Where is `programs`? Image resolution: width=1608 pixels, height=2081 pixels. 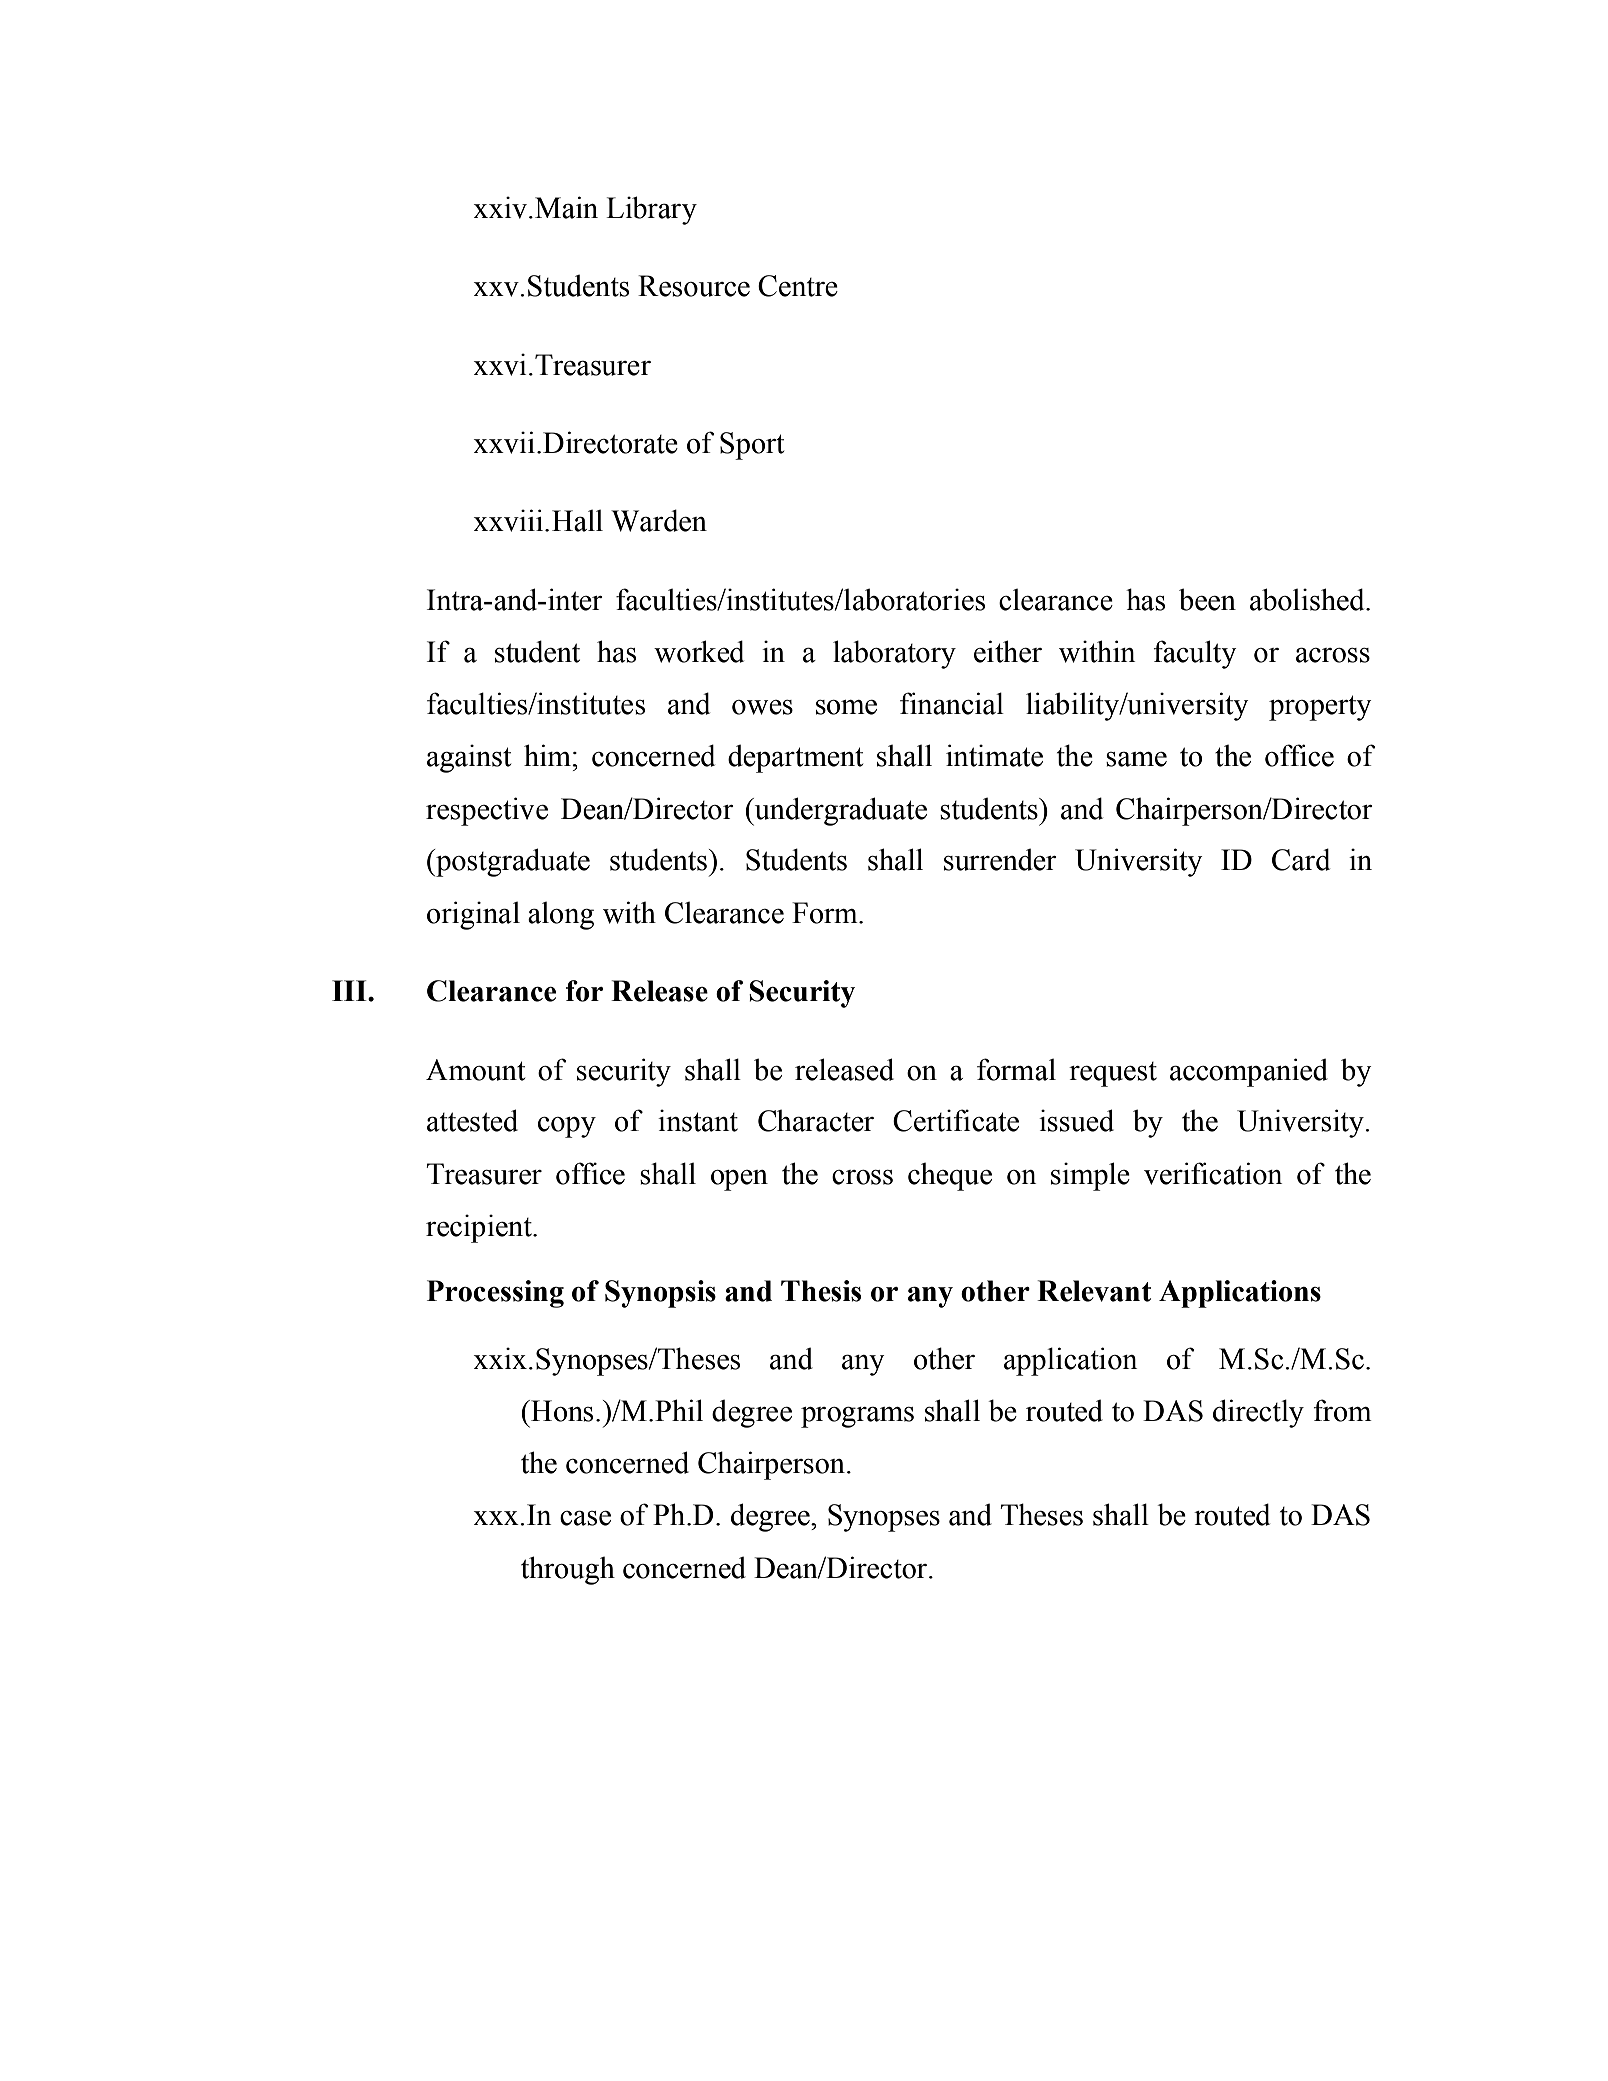 programs is located at coordinates (857, 1417).
